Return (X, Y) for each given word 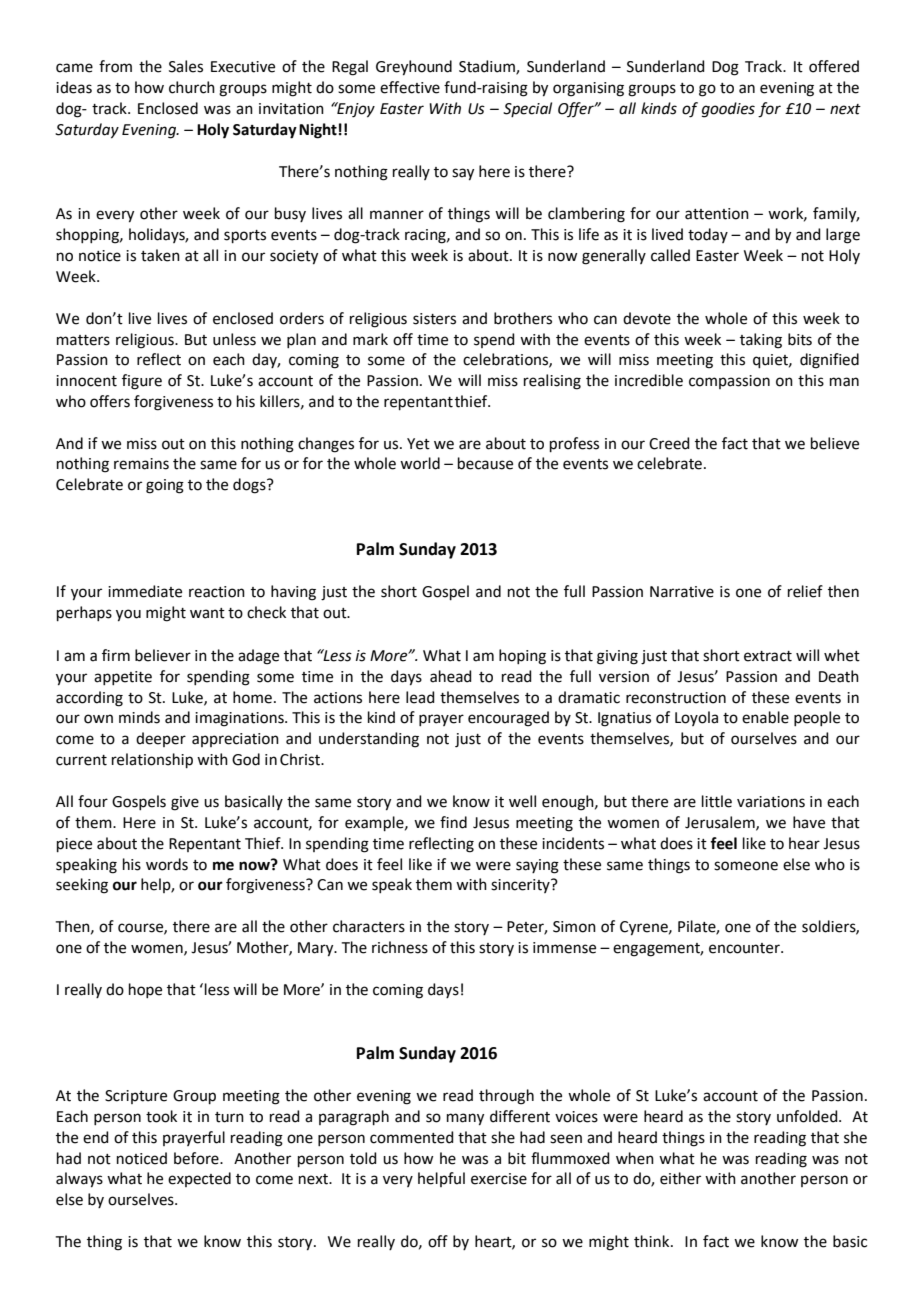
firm (116, 655)
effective (410, 87)
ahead (451, 676)
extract (768, 656)
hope (145, 990)
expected (199, 1179)
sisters (434, 319)
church (192, 87)
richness (400, 947)
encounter (745, 948)
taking (761, 341)
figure (142, 382)
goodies (728, 110)
